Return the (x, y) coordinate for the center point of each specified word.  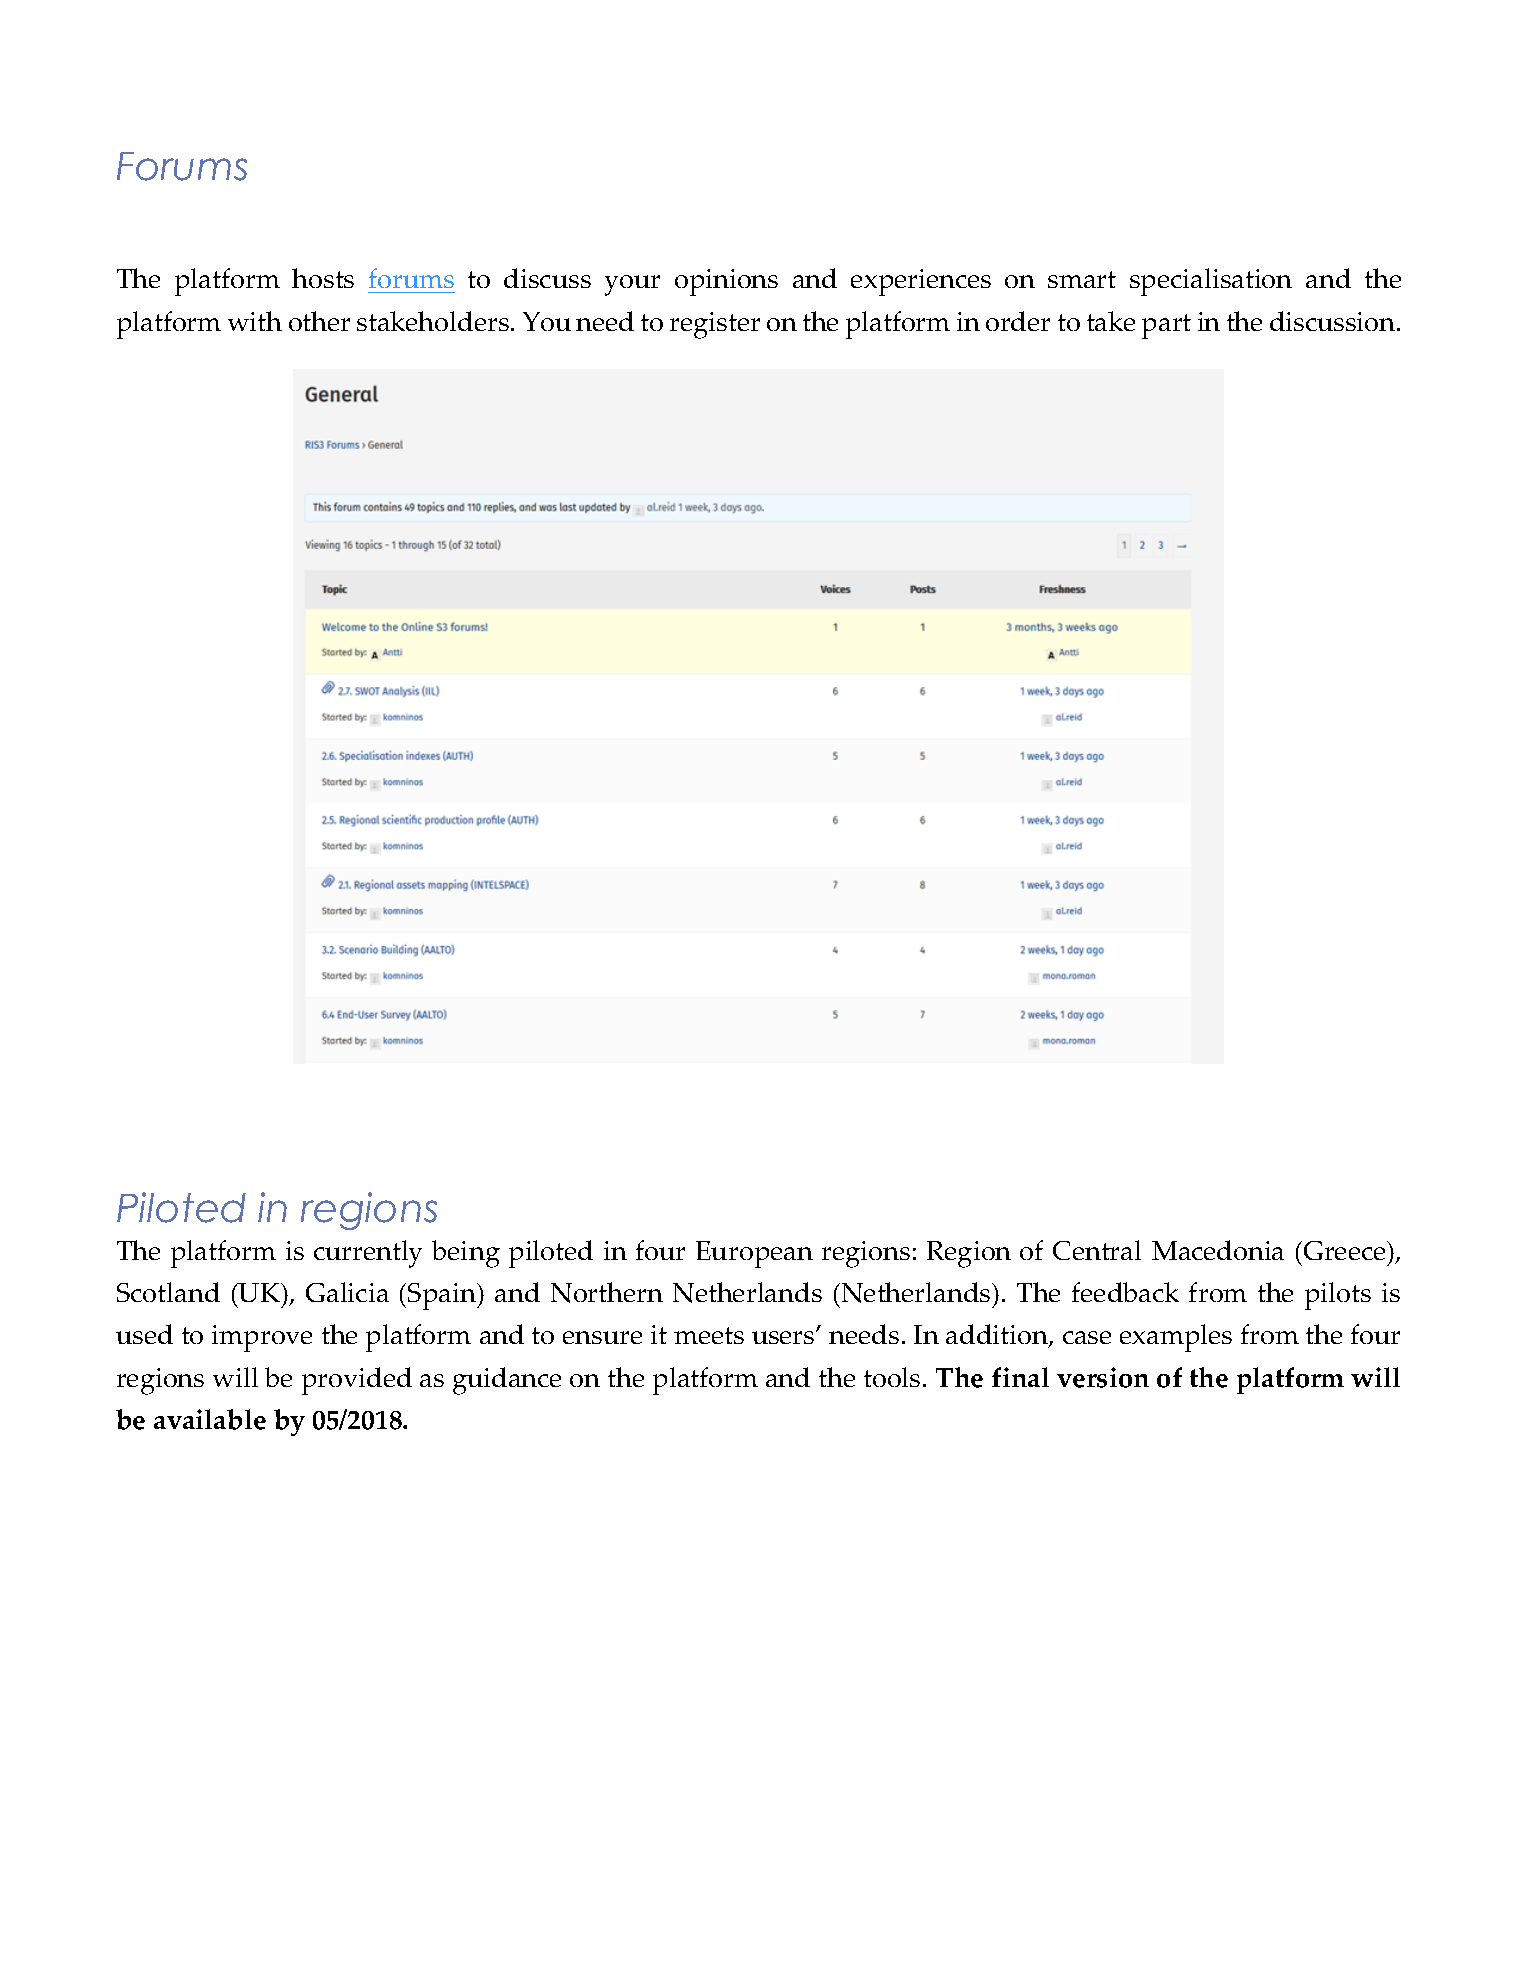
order (1018, 321)
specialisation (1211, 282)
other (319, 321)
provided (357, 1381)
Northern (607, 1292)
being (466, 1254)
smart (1082, 279)
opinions (726, 282)
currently (368, 1254)
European (754, 1254)
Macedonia (1218, 1250)
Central (1097, 1250)
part (1166, 326)
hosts (323, 278)
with (255, 321)
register (715, 325)
